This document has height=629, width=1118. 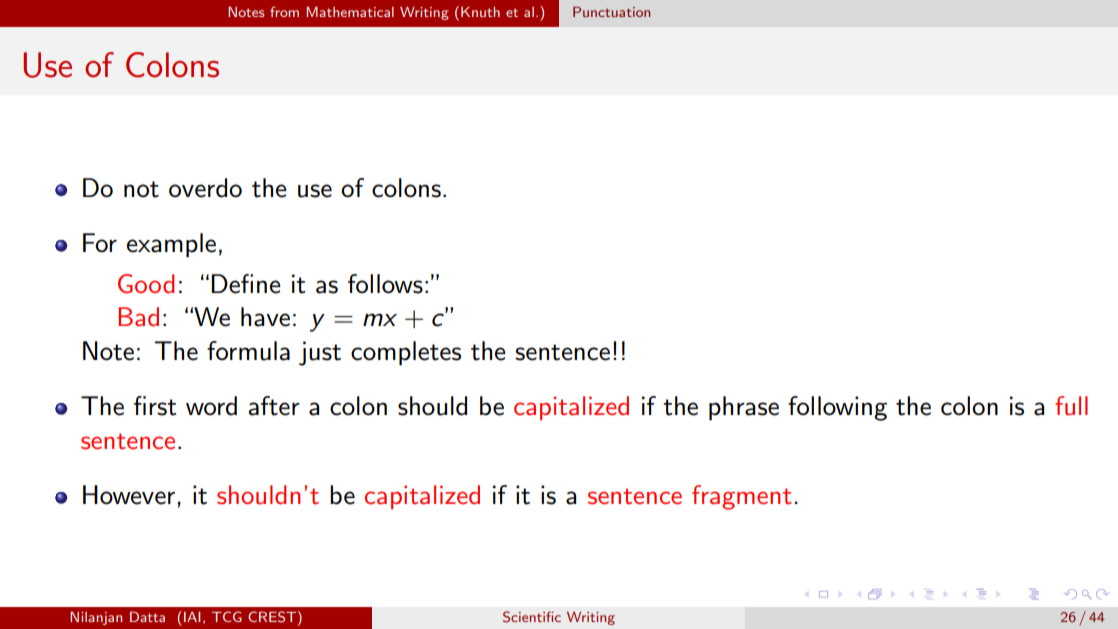 I want to click on full, so click(x=1071, y=406).
